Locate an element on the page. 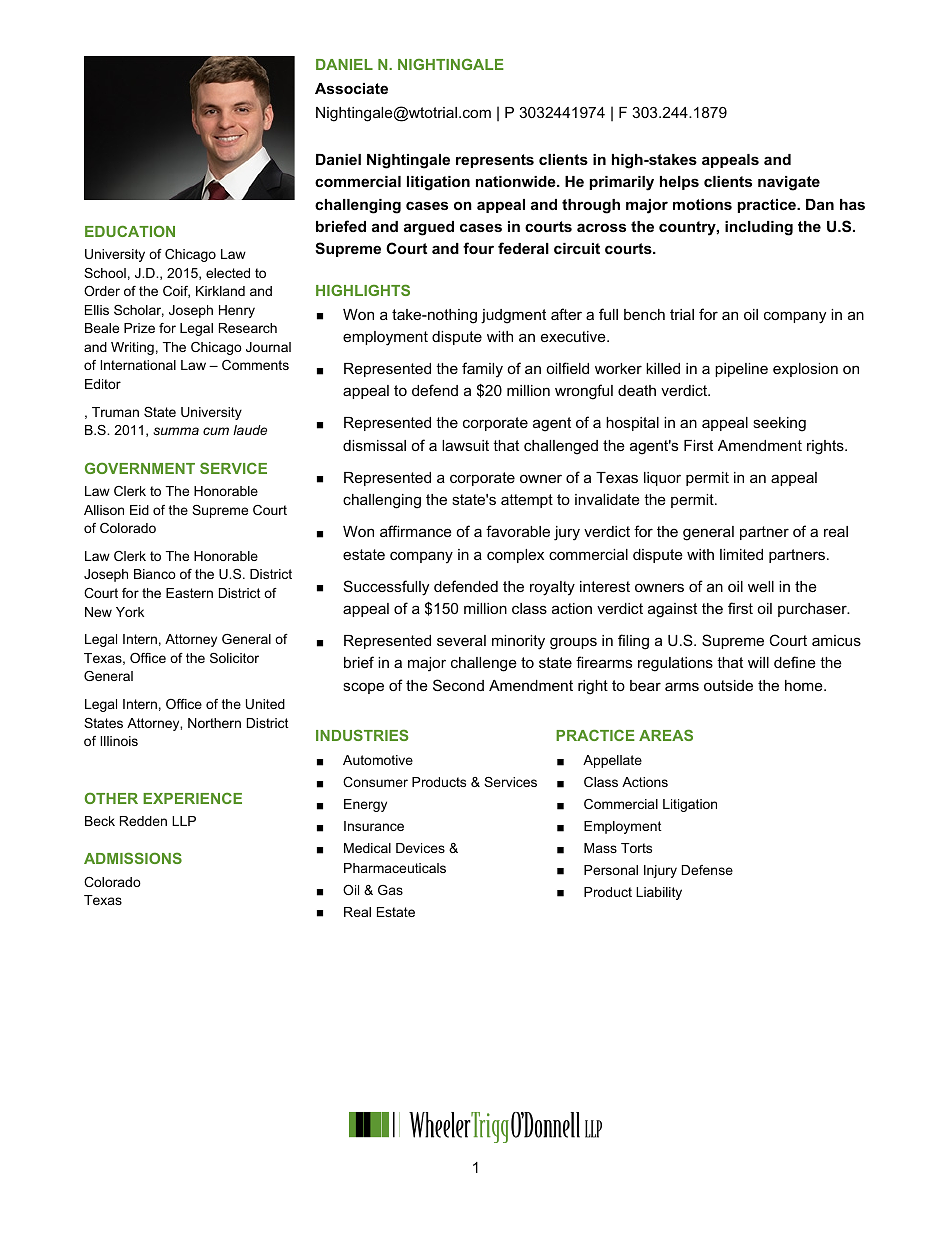 The width and height of the document is (952, 1233). ADMISSIONS is located at coordinates (133, 858).
